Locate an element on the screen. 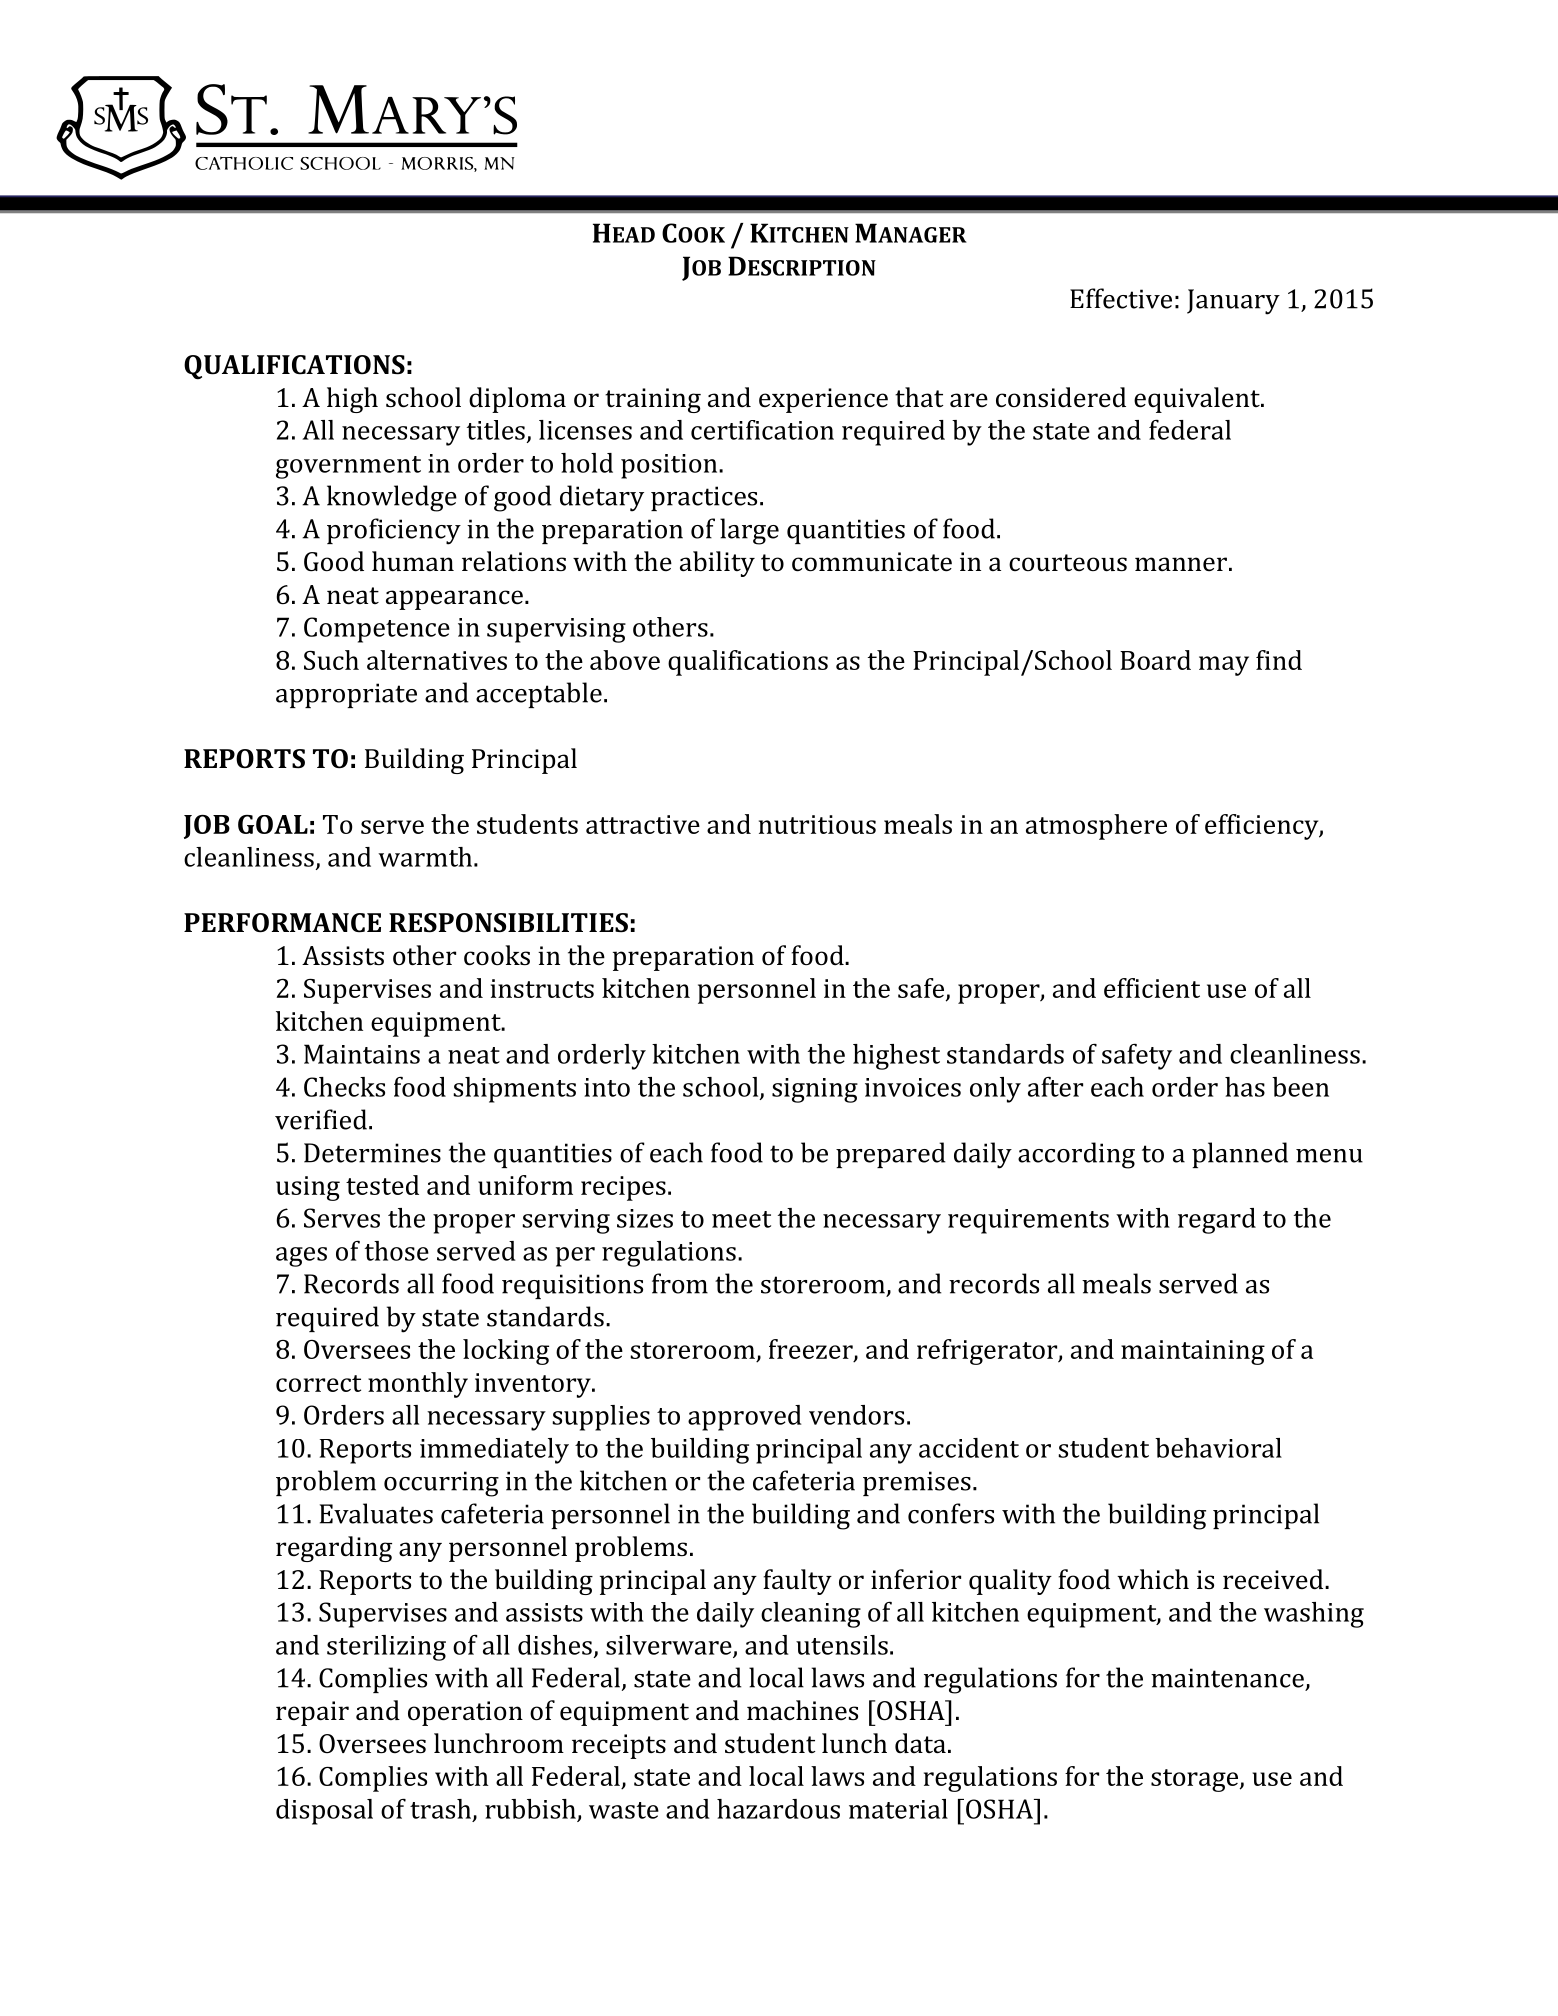 This screenshot has height=2016, width=1558. may is located at coordinates (1224, 666).
